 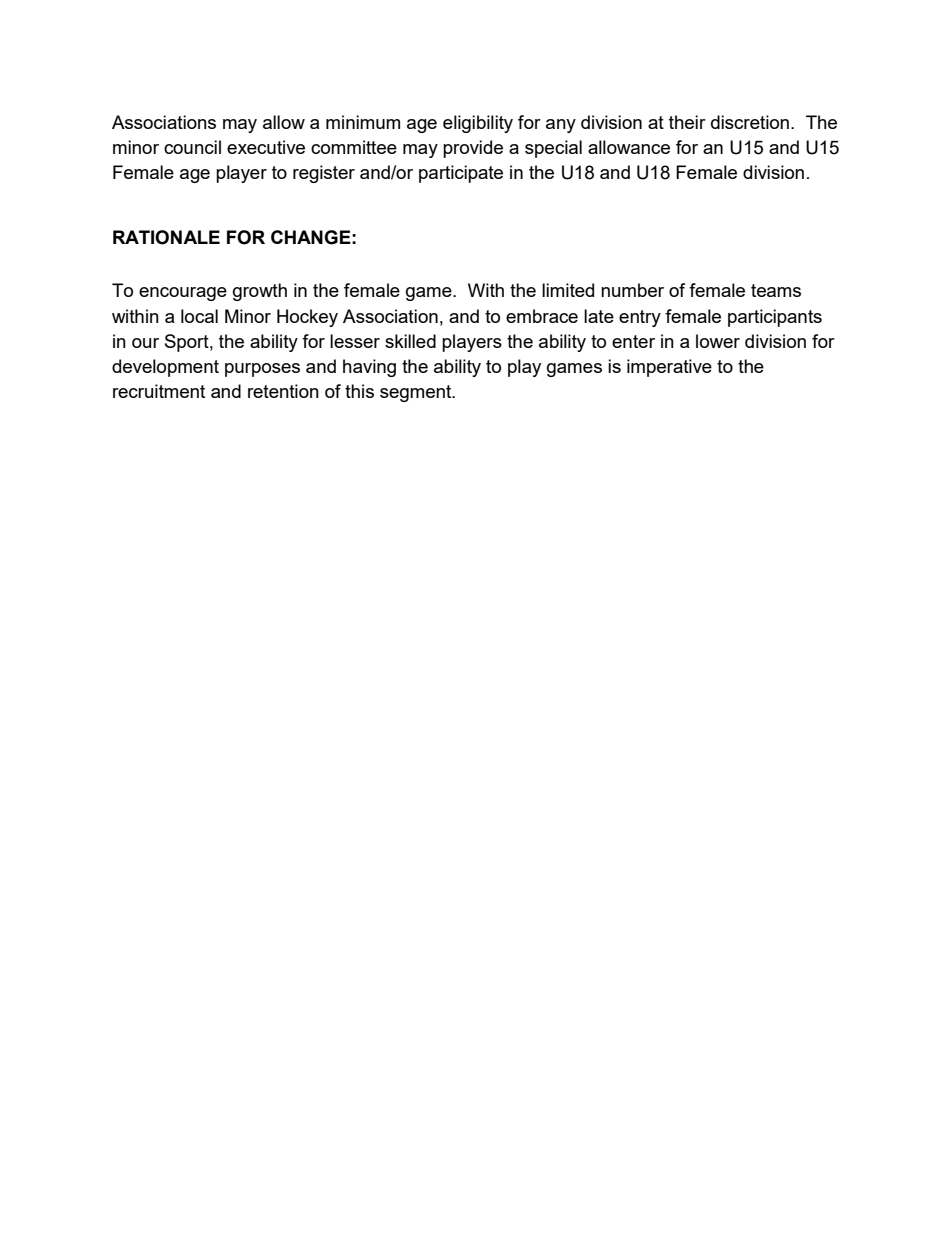 I want to click on embrace, so click(x=542, y=316).
